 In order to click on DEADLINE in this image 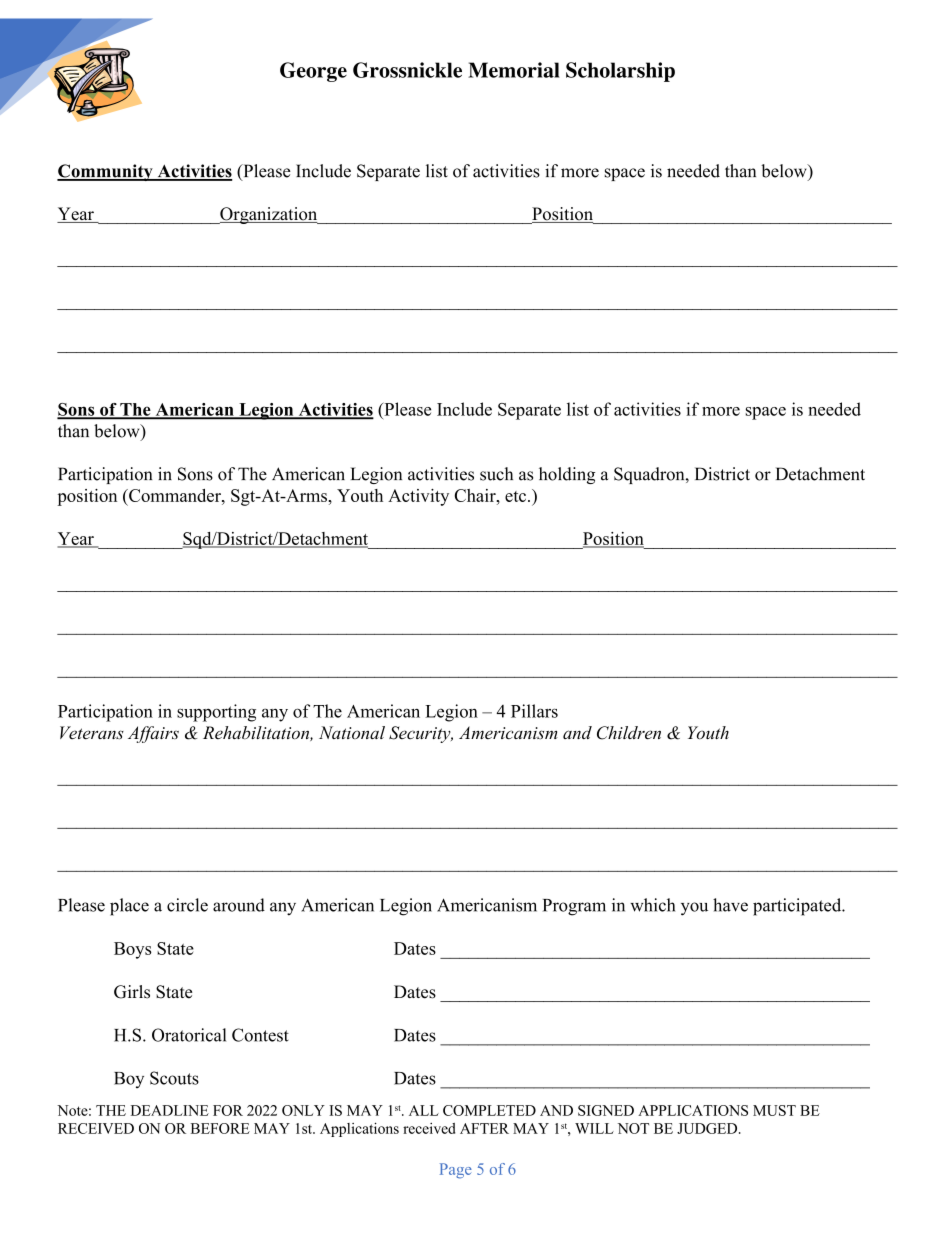, I will do `click(170, 1110)`.
